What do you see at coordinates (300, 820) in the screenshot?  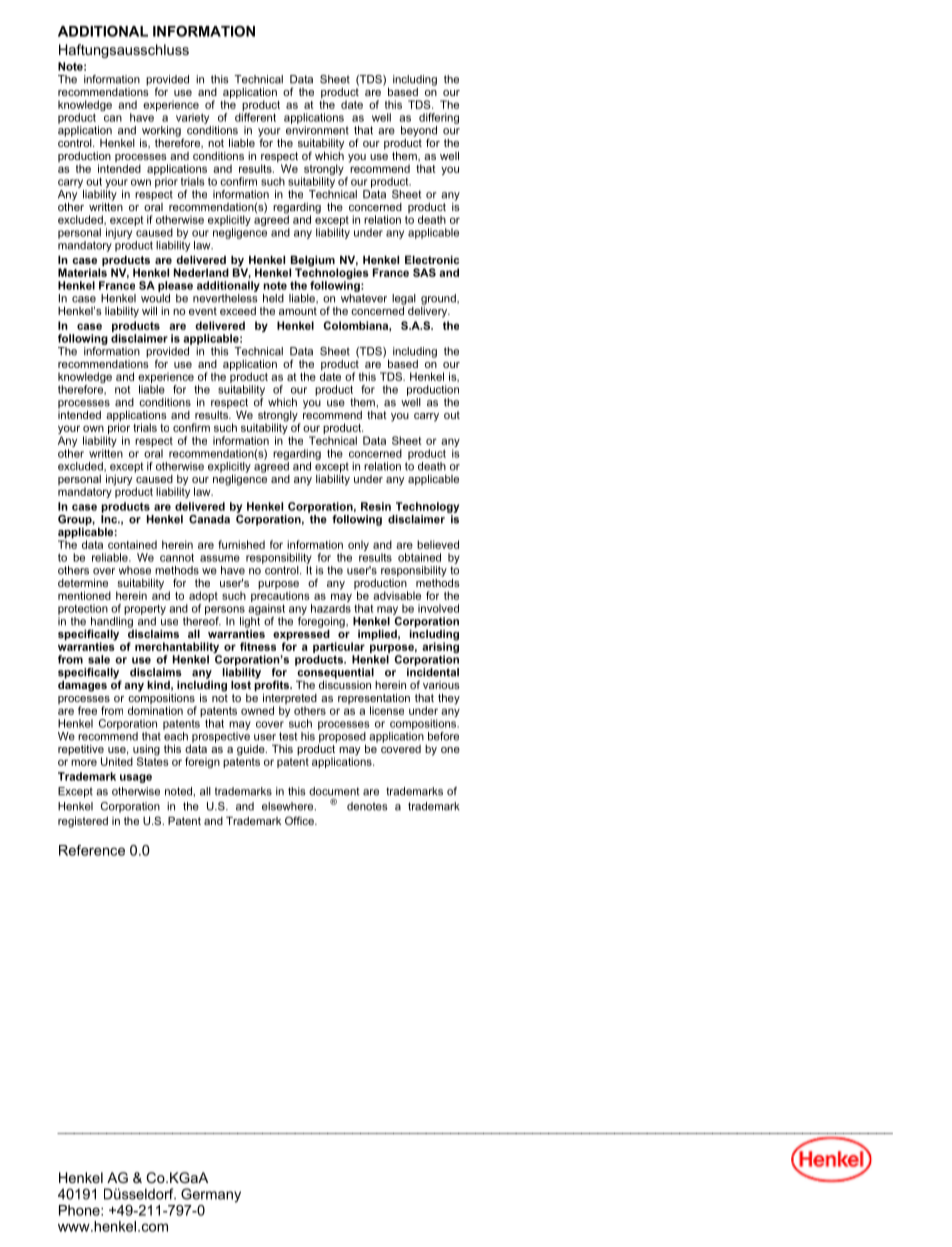 I see `Office` at bounding box center [300, 820].
